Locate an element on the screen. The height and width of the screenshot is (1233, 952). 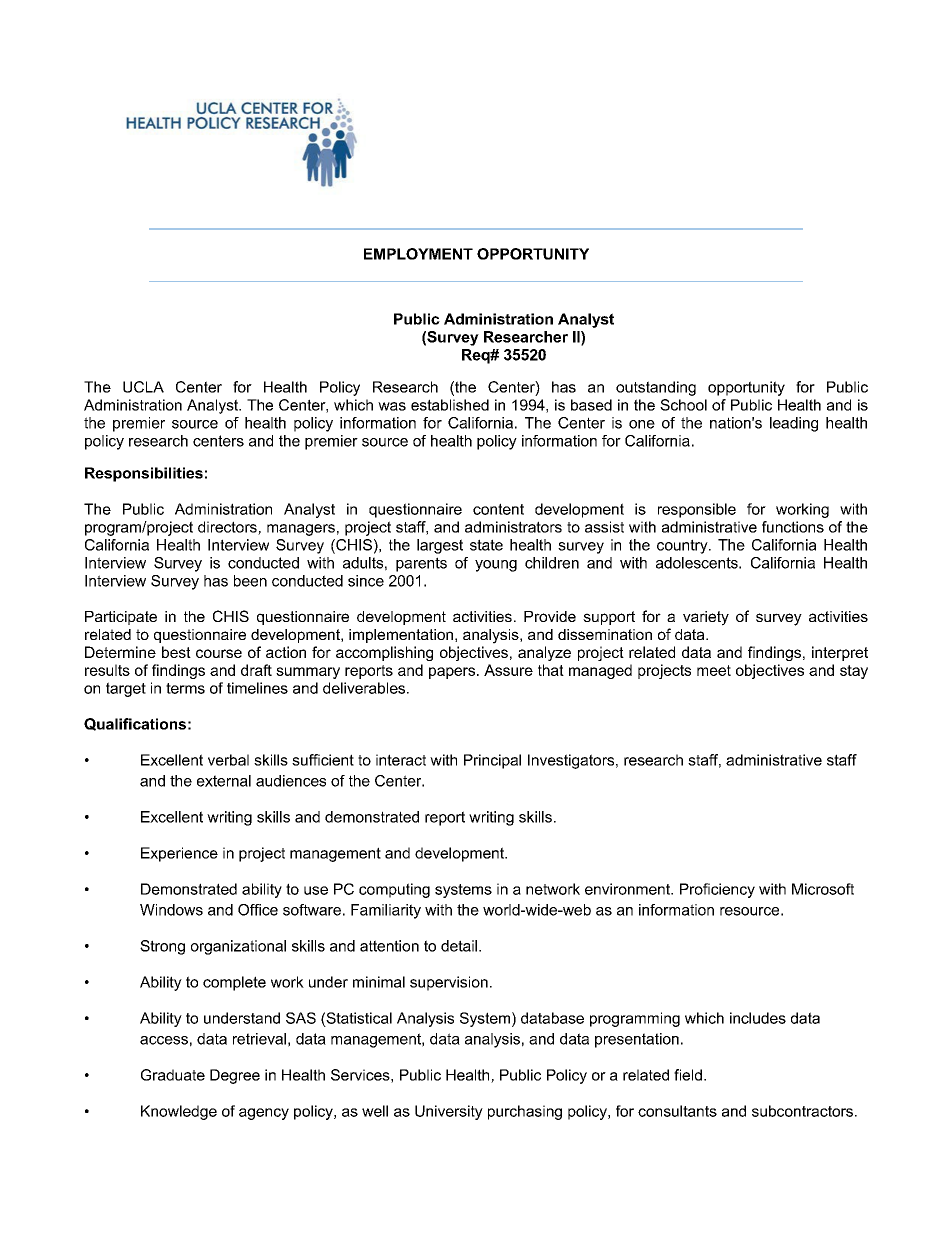
outstanding is located at coordinates (656, 388).
